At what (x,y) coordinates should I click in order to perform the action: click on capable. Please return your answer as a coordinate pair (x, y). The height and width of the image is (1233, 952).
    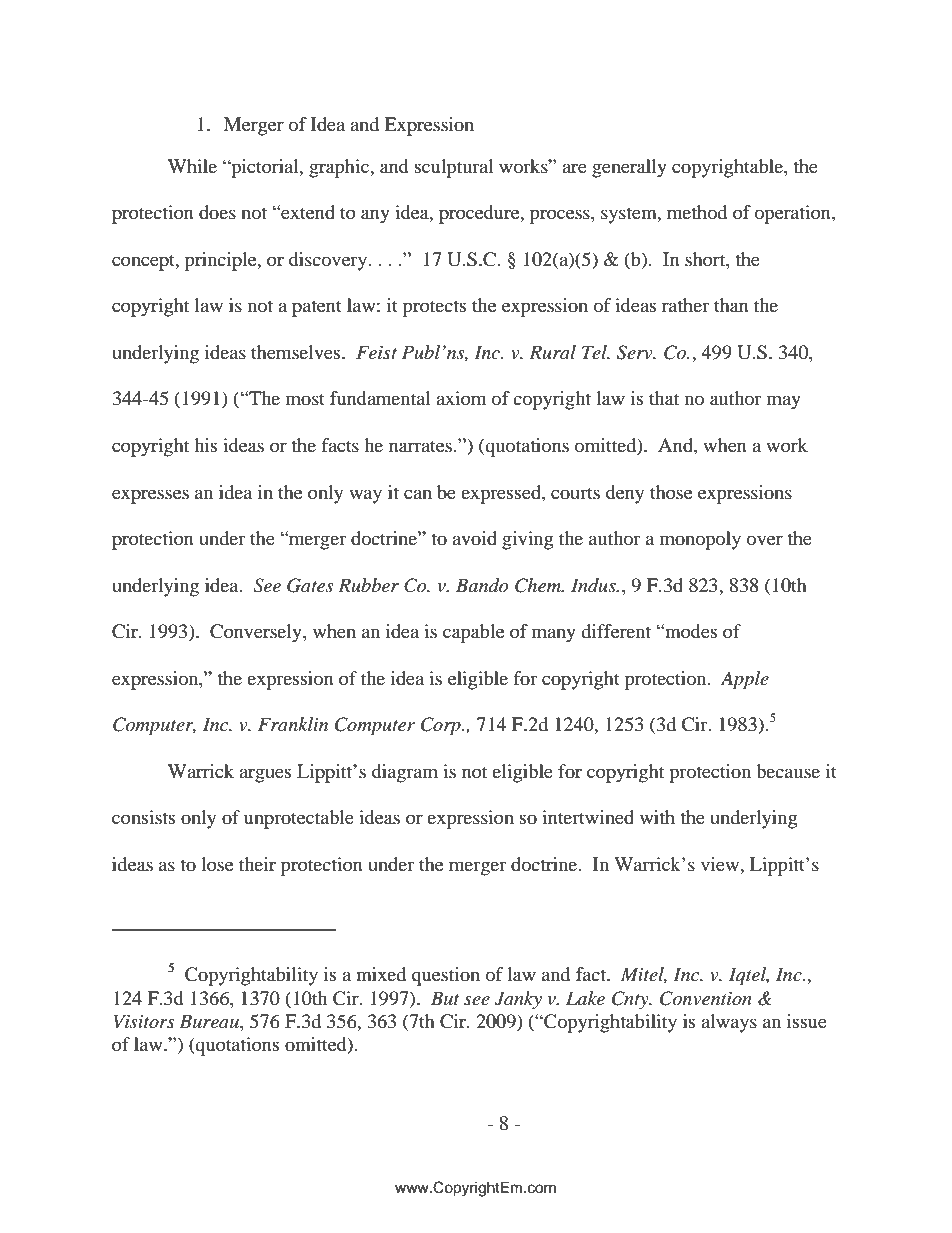
    Looking at the image, I should click on (473, 633).
